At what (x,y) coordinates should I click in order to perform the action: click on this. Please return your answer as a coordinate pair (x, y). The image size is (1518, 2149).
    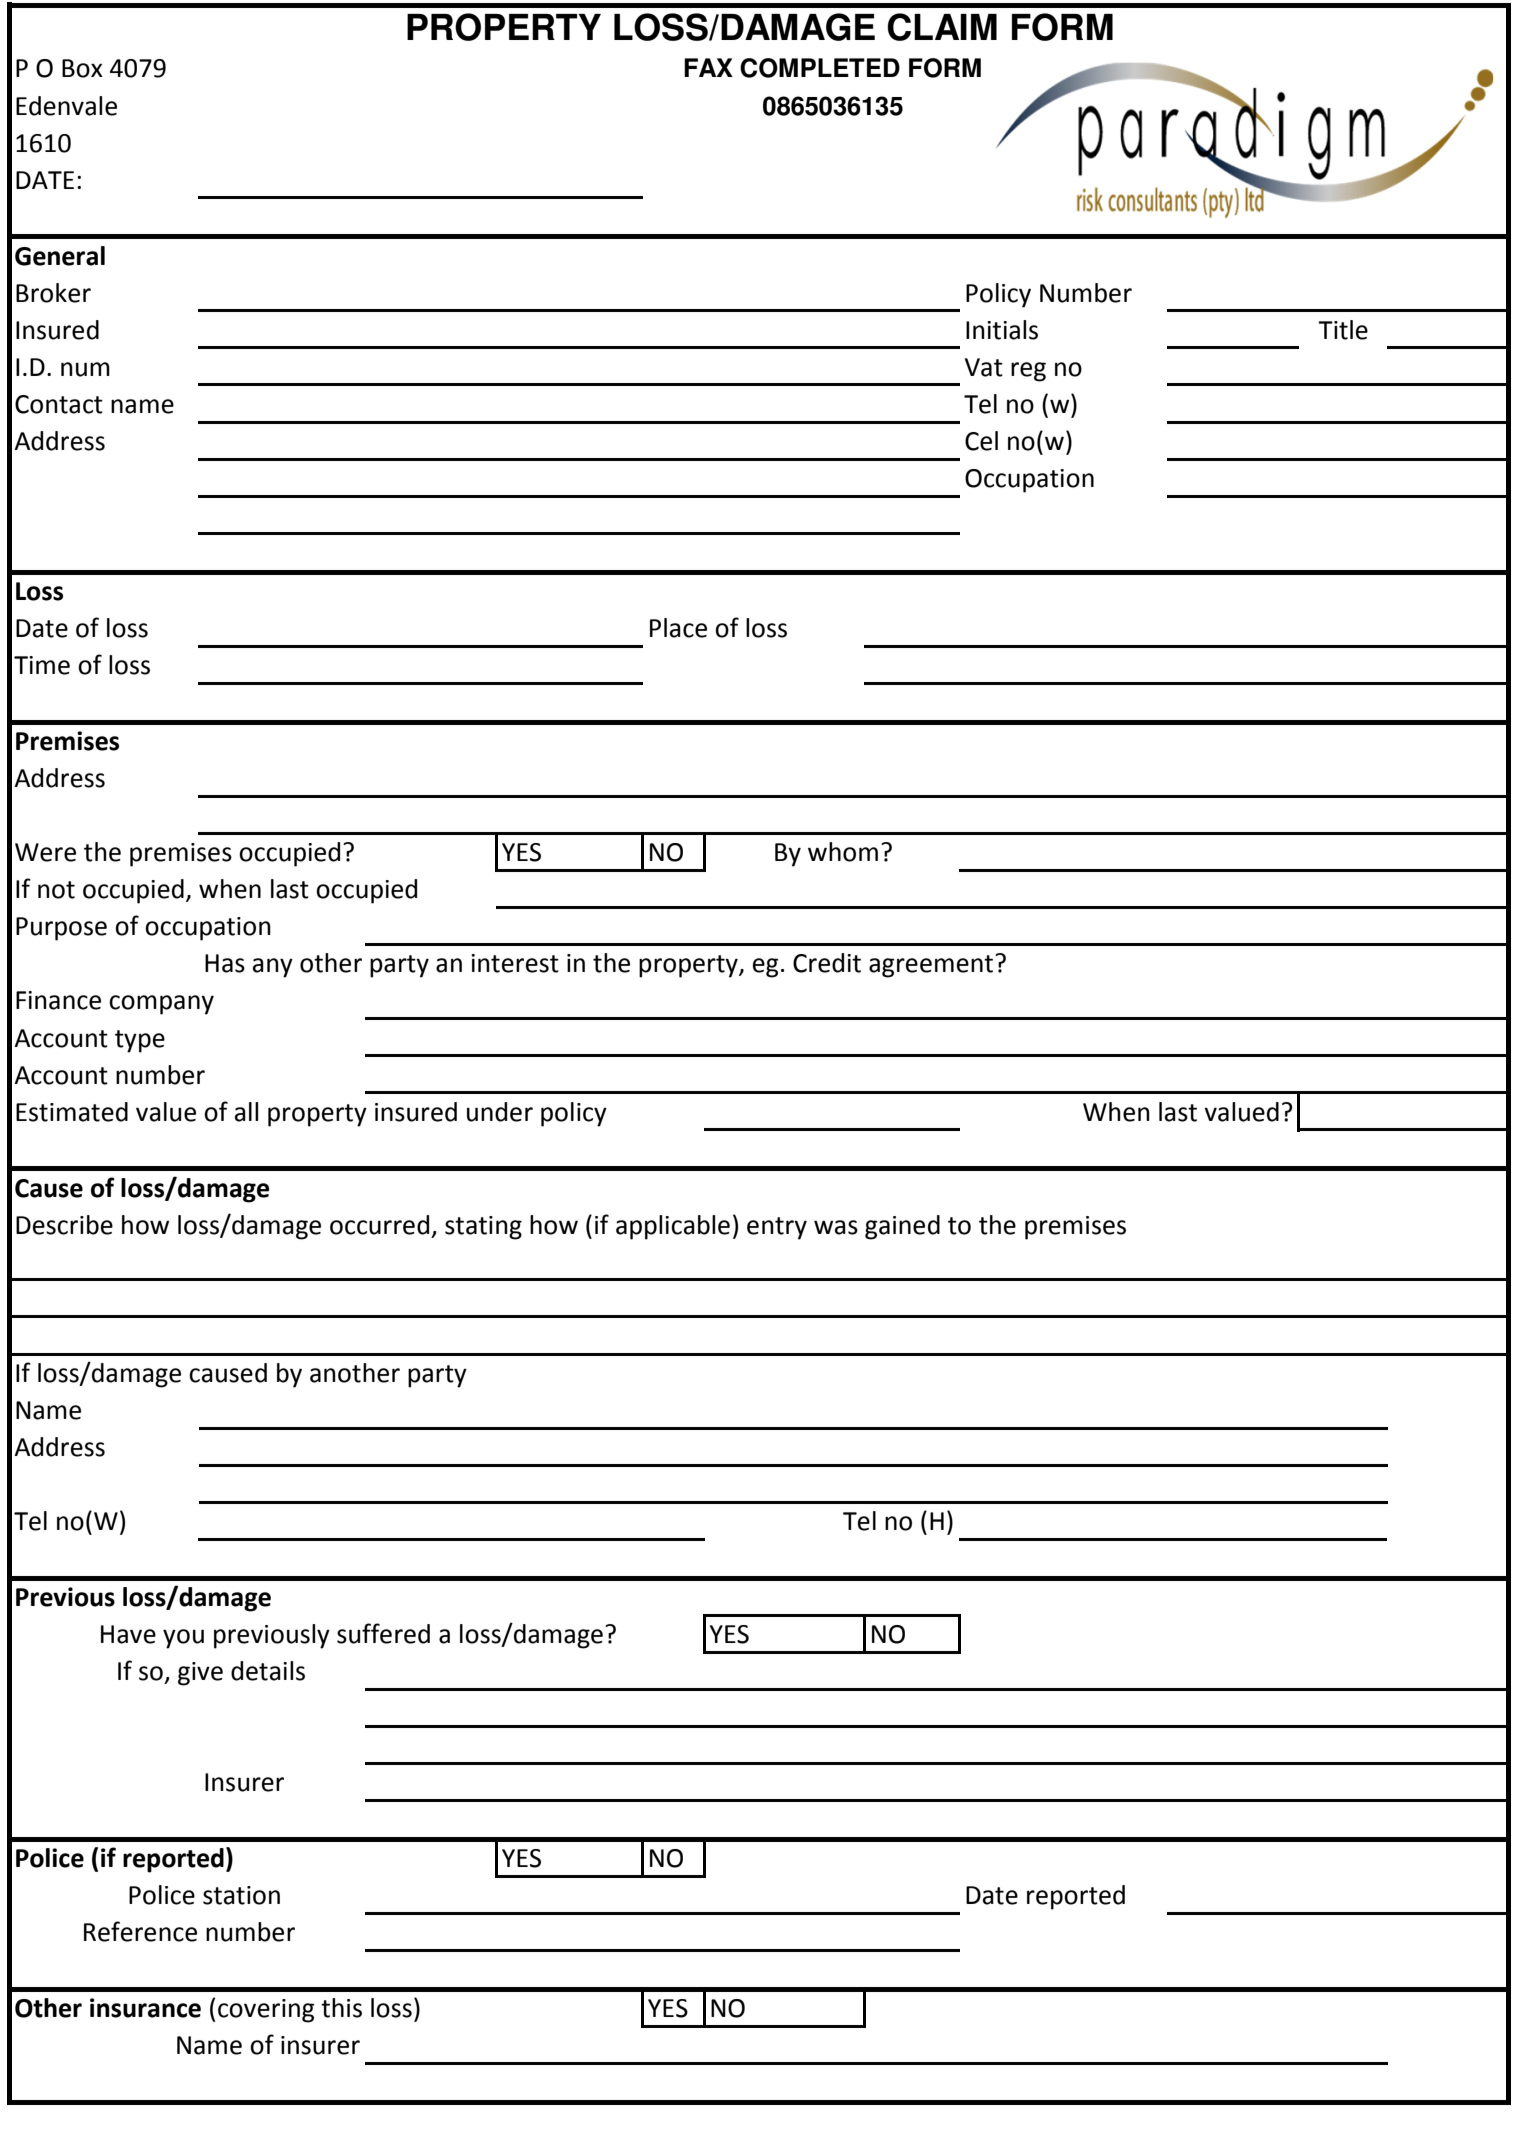
    Looking at the image, I should click on (341, 2008).
